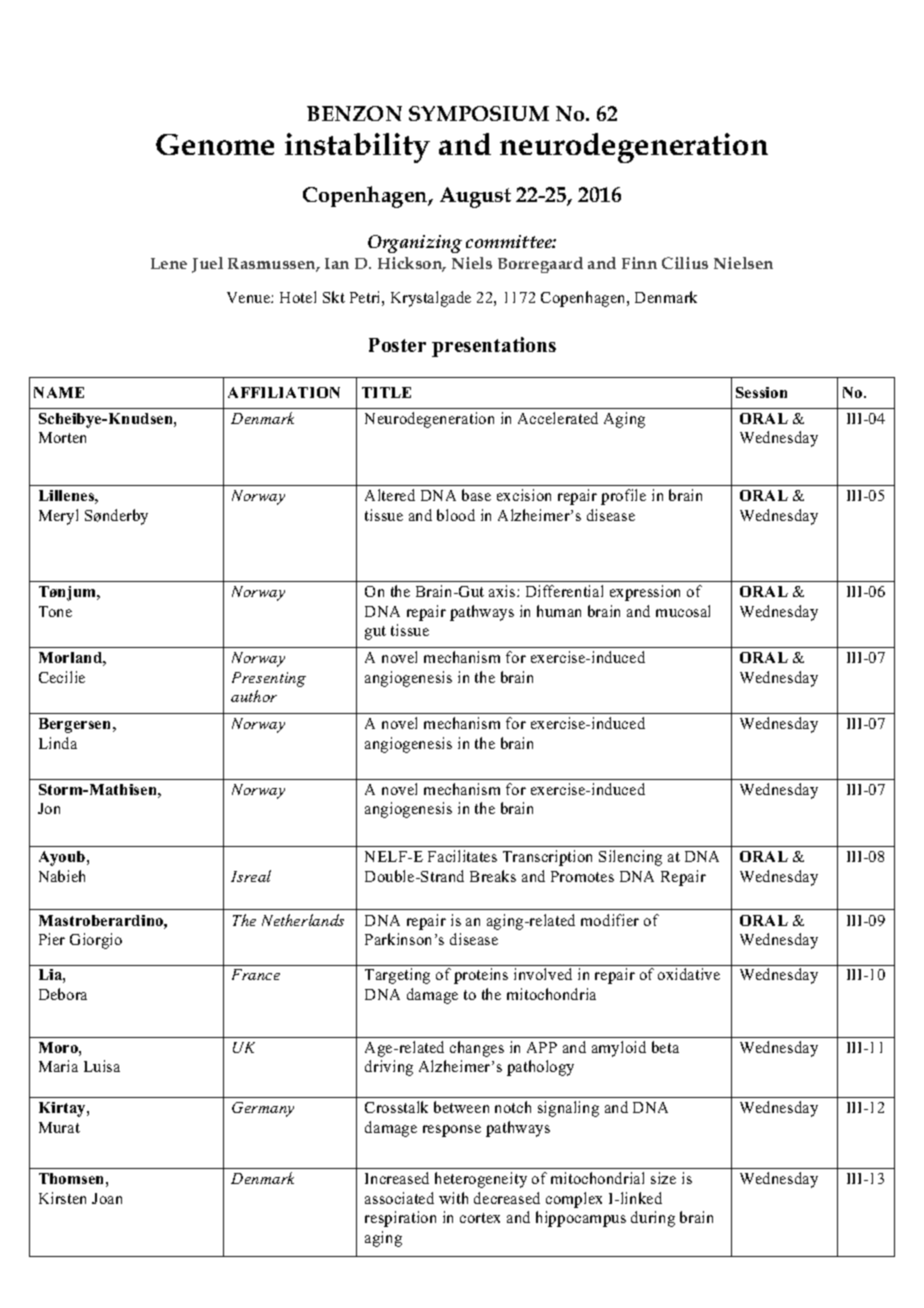 This screenshot has height=1308, width=924. Describe the element at coordinates (269, 679) in the screenshot. I see `Presenting` at that location.
